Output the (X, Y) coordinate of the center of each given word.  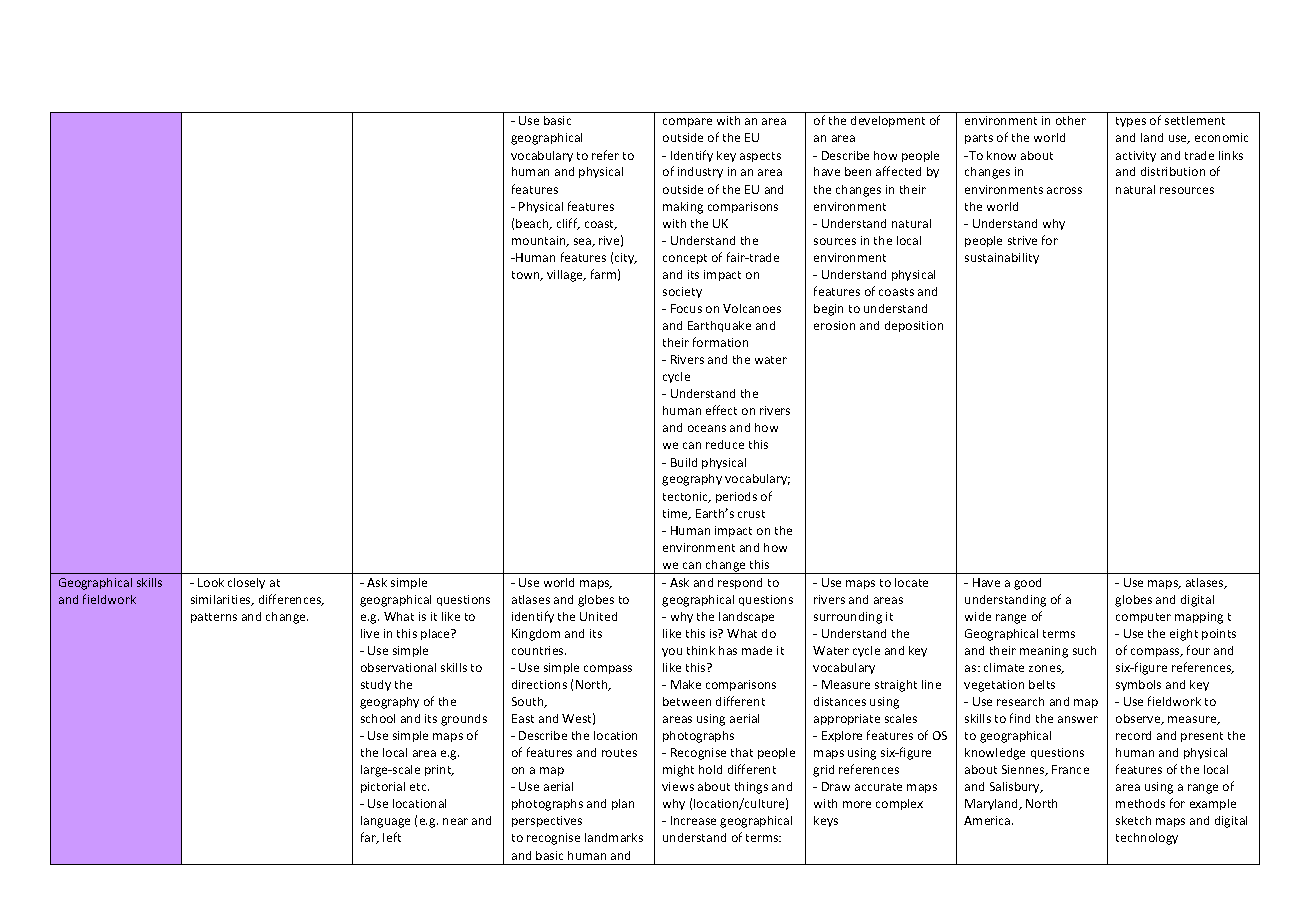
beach (533, 224)
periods (736, 497)
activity (1136, 156)
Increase (693, 820)
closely (246, 583)
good (1027, 584)
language (385, 822)
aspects (760, 157)
